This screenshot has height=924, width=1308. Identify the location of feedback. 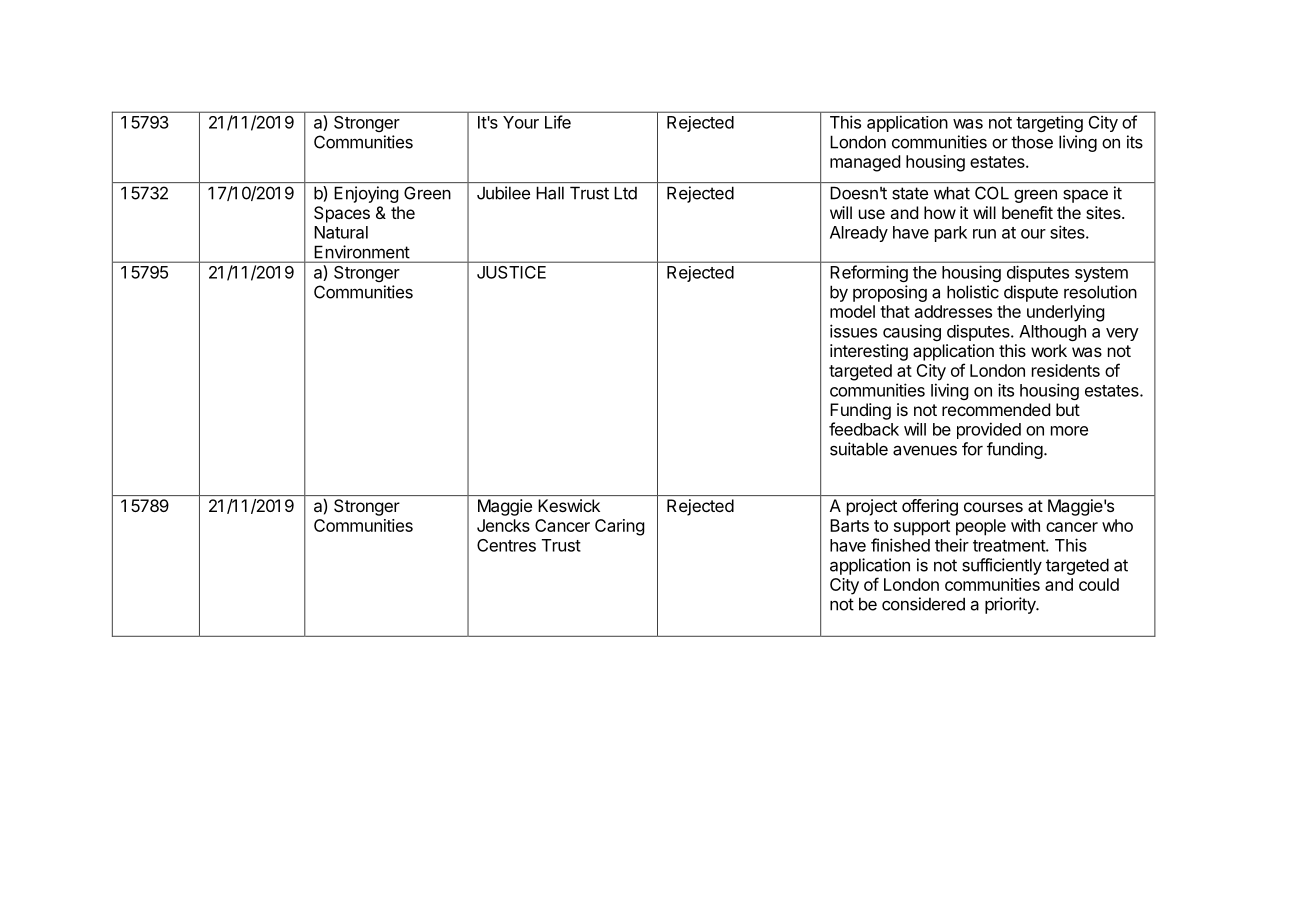
(864, 429).
